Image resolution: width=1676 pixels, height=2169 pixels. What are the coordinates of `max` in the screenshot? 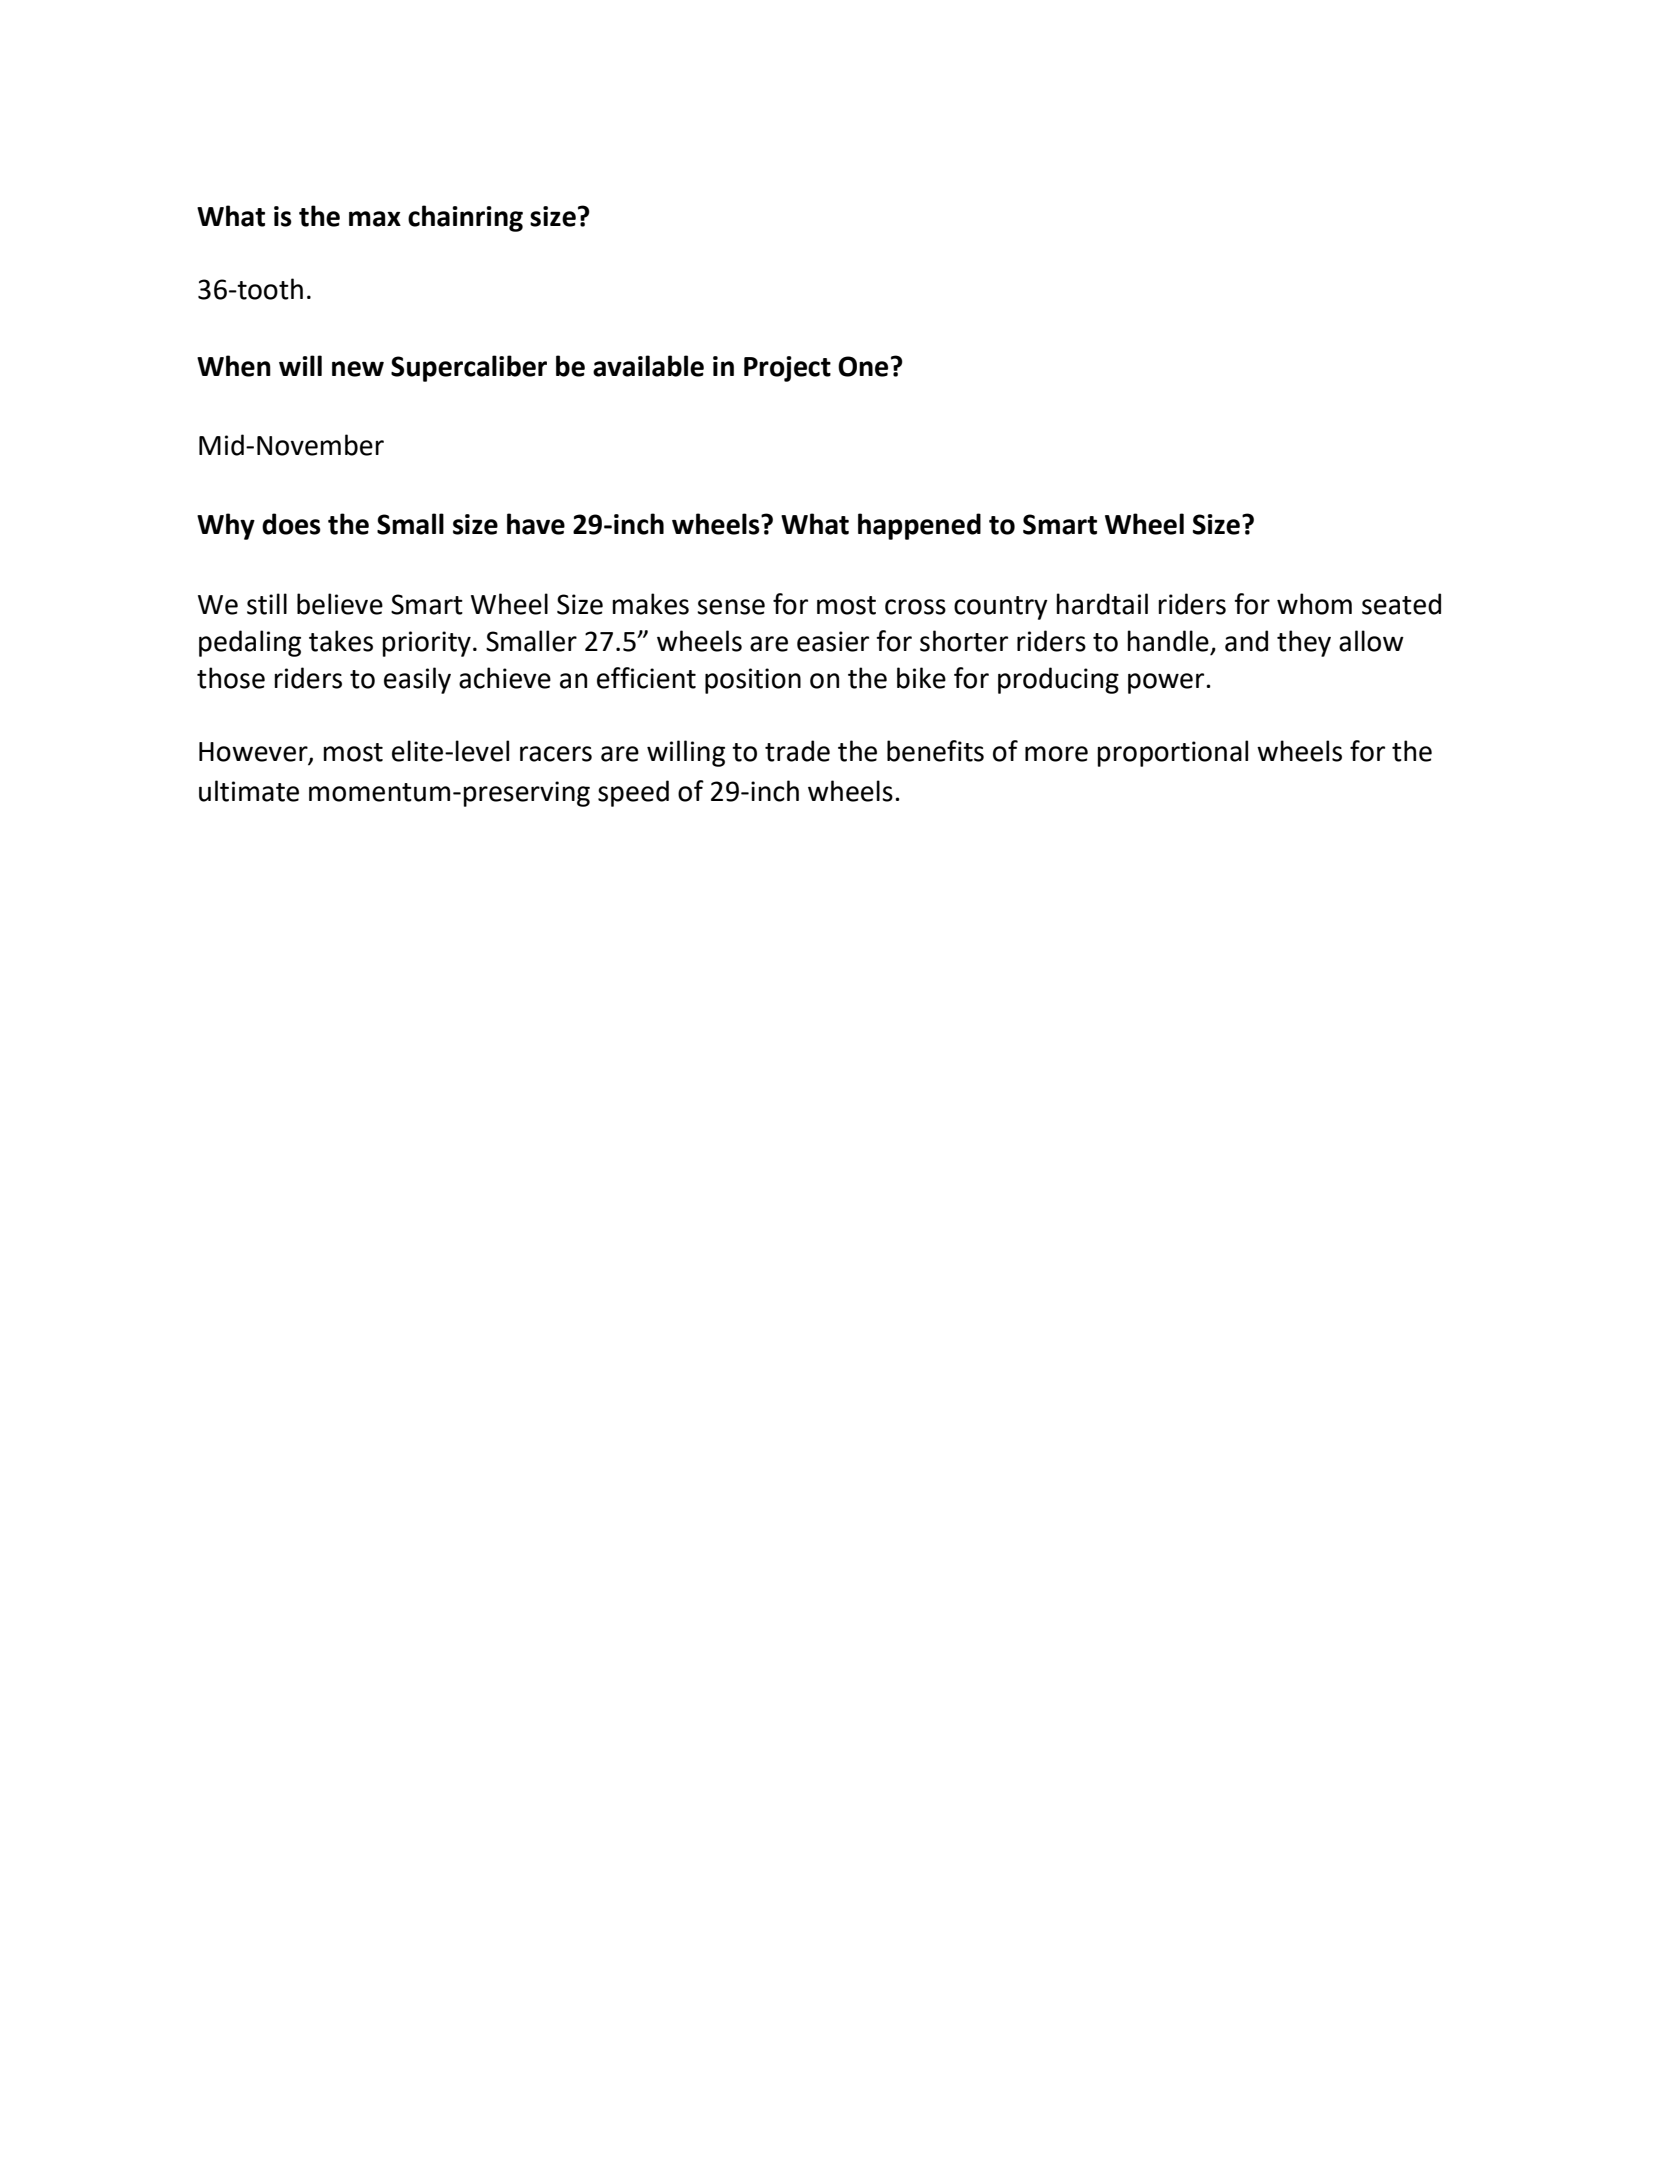 It's located at (375, 219).
